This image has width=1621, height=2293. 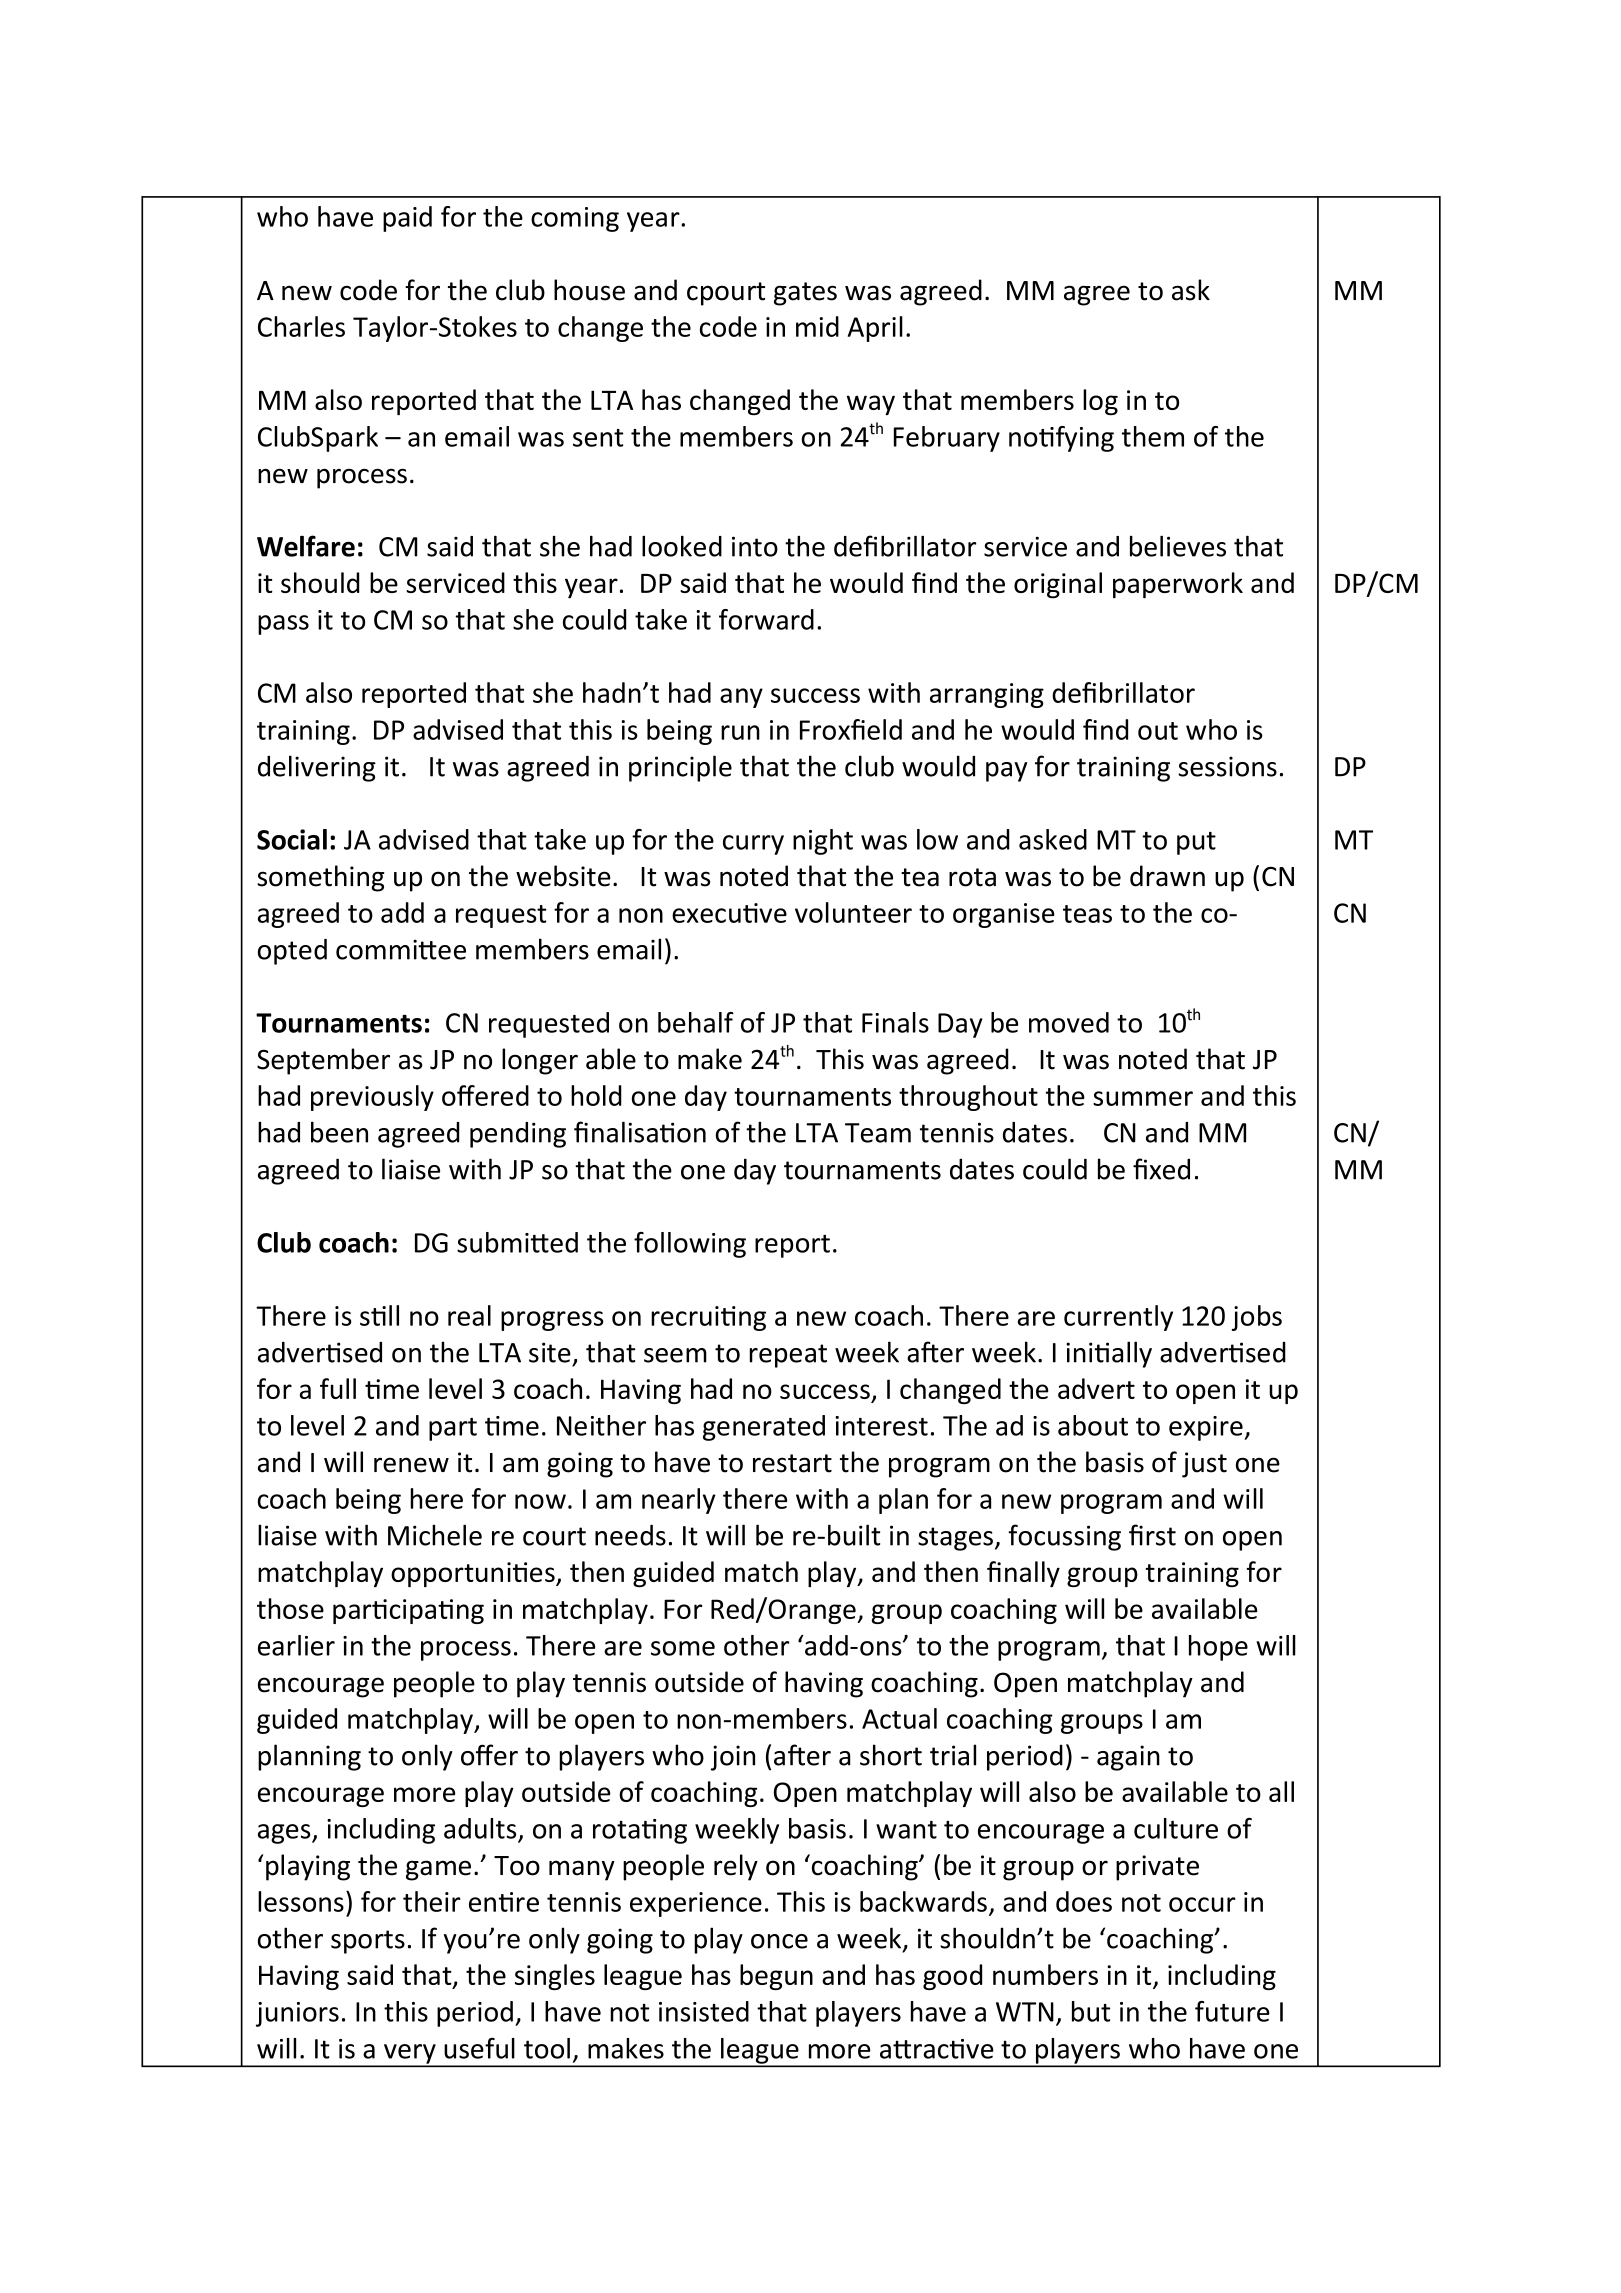 I want to click on drawn, so click(x=1167, y=876).
